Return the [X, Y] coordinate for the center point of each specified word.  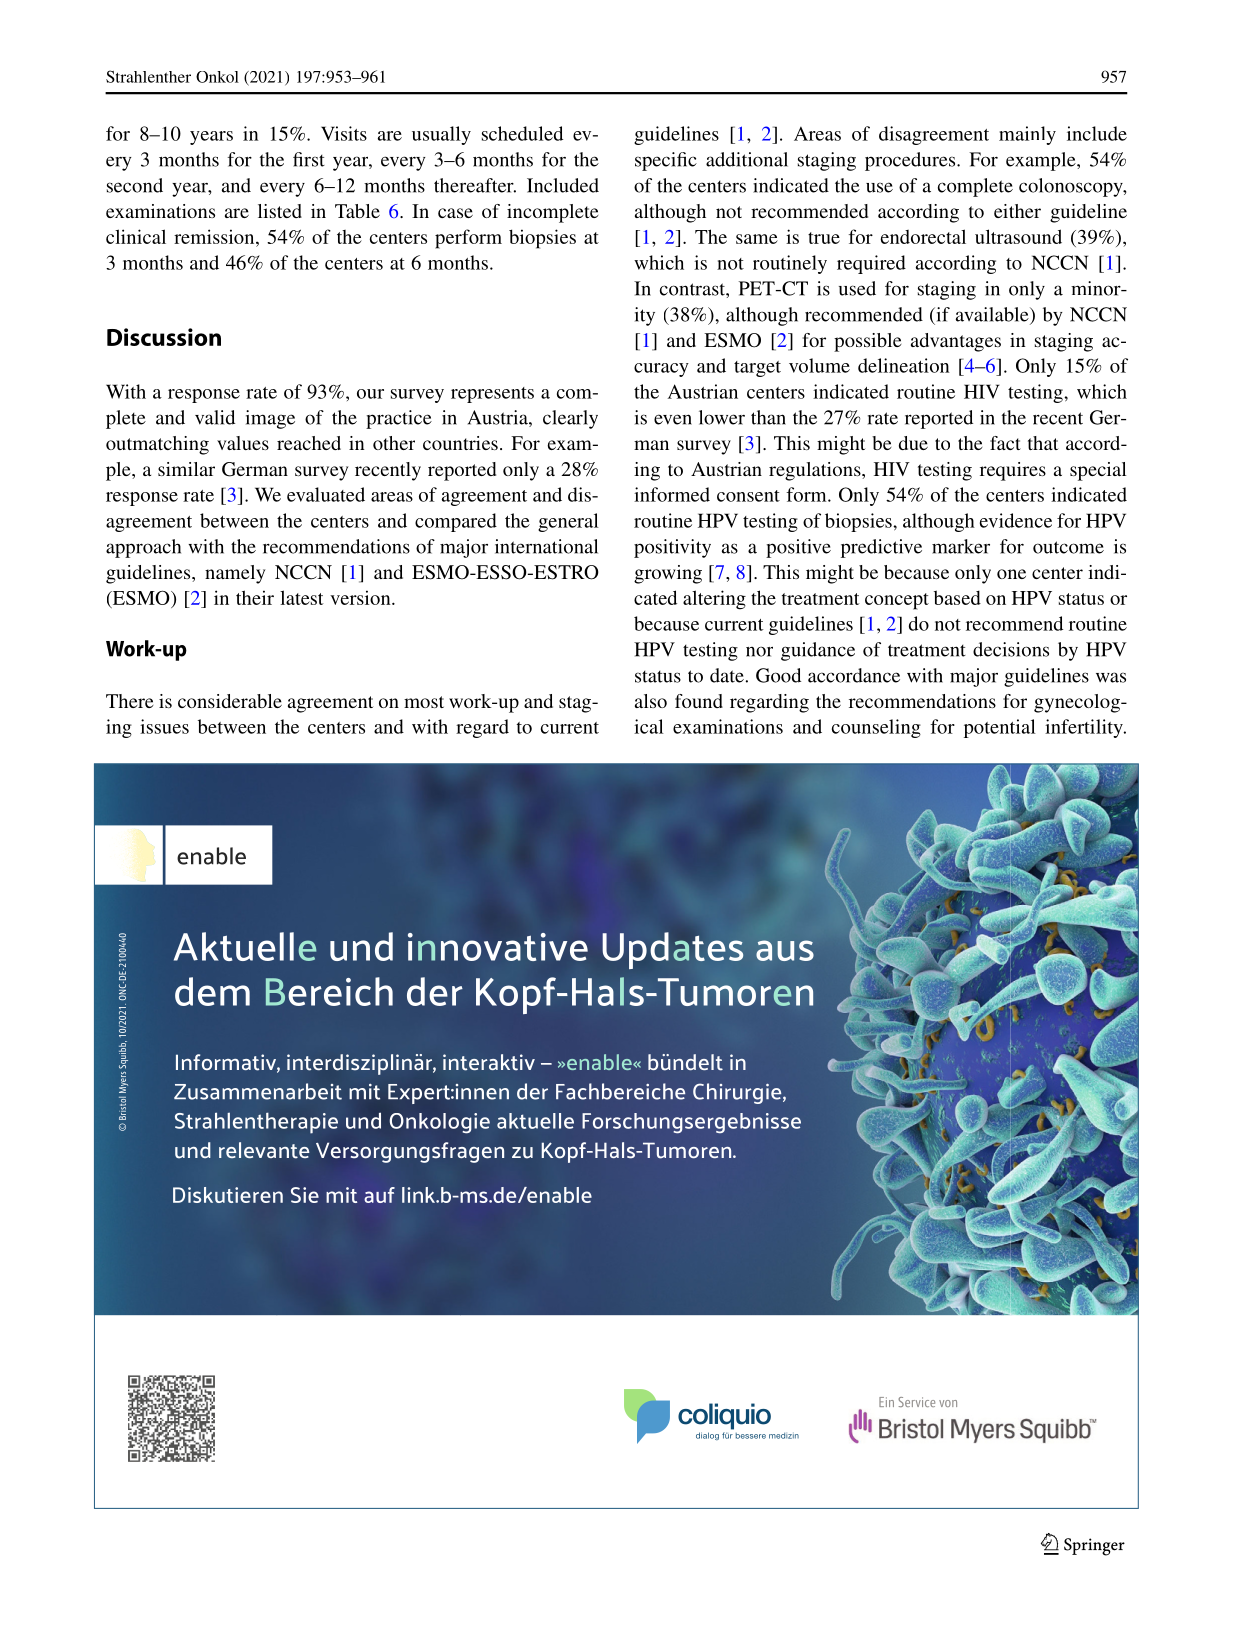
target [757, 369]
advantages [956, 342]
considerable [230, 701]
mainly [1027, 135]
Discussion [164, 337]
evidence [1016, 520]
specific [666, 161]
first [309, 159]
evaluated [326, 494]
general [568, 522]
